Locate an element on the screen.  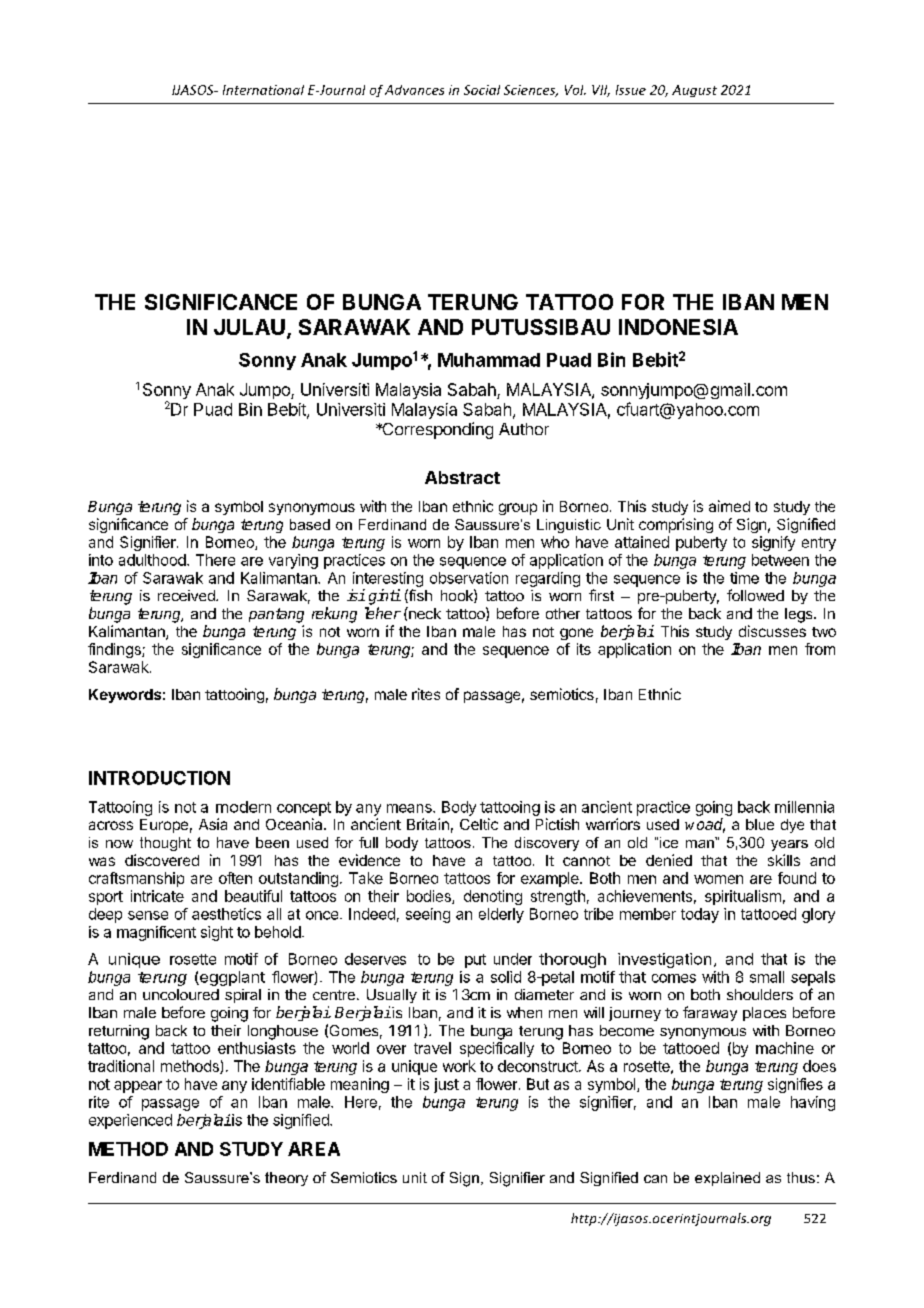
discusses is located at coordinates (772, 631).
